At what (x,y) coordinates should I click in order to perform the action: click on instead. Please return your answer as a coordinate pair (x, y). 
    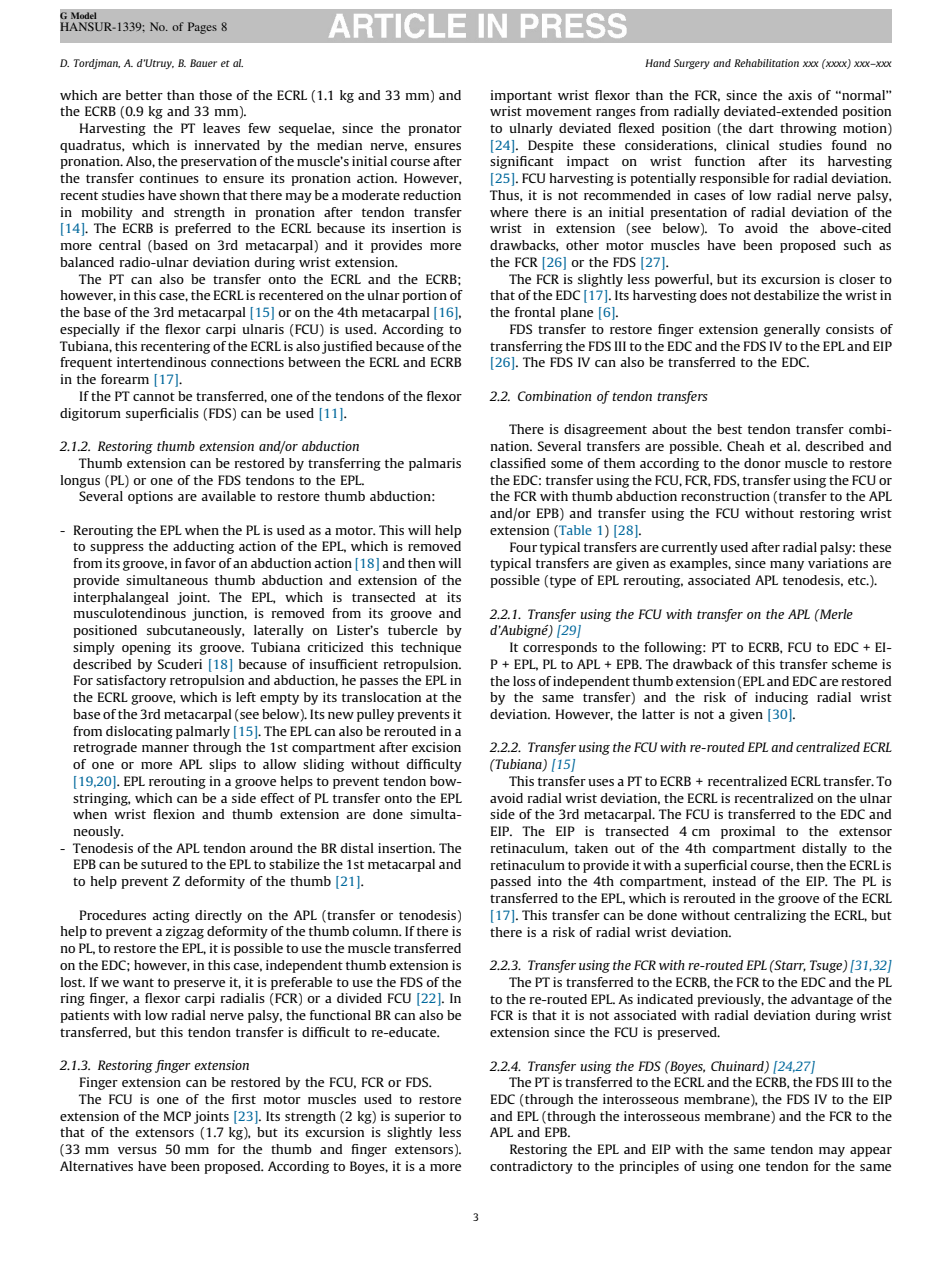
    Looking at the image, I should click on (734, 881).
